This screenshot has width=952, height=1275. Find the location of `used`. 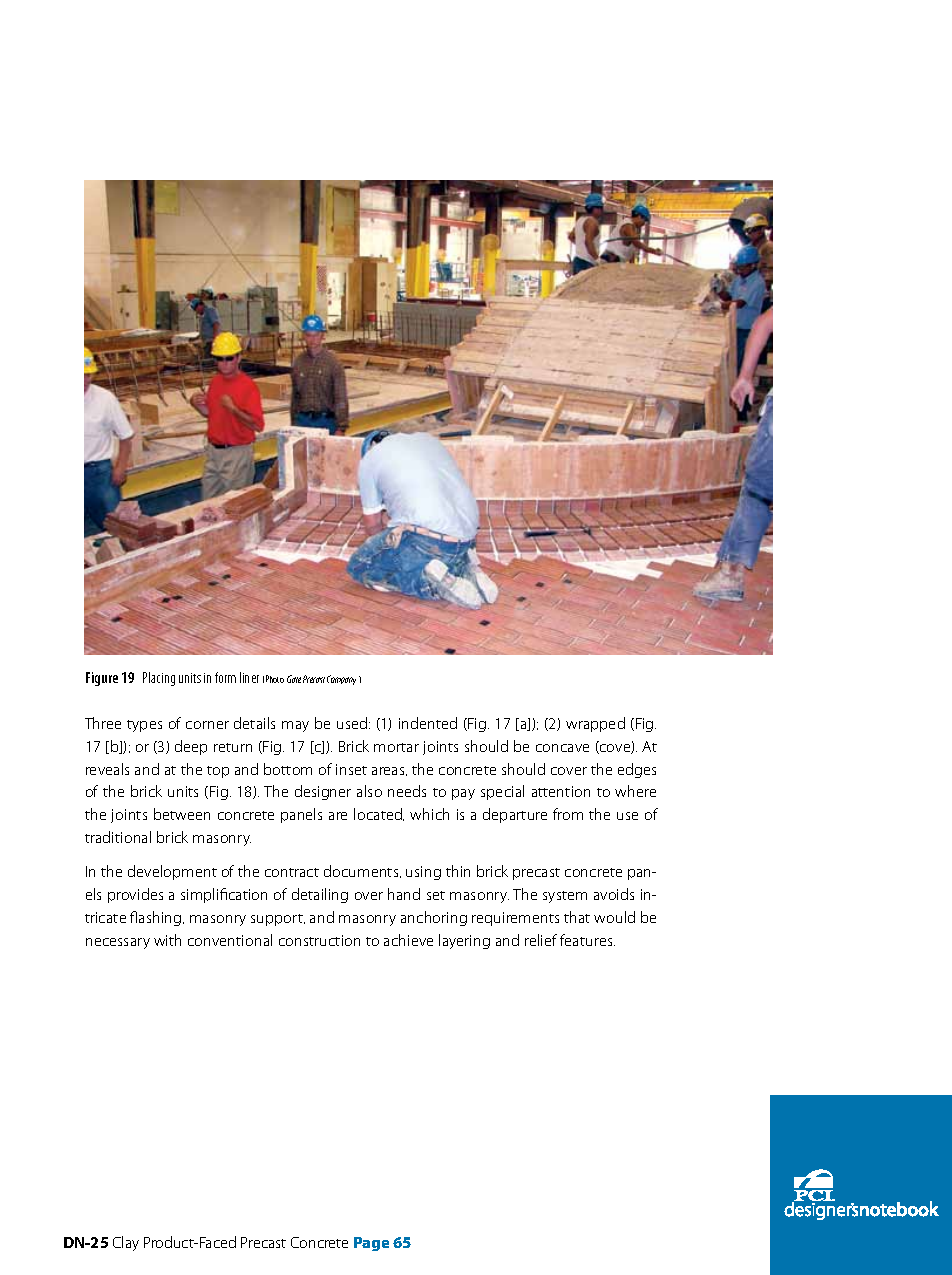

used is located at coordinates (353, 723).
